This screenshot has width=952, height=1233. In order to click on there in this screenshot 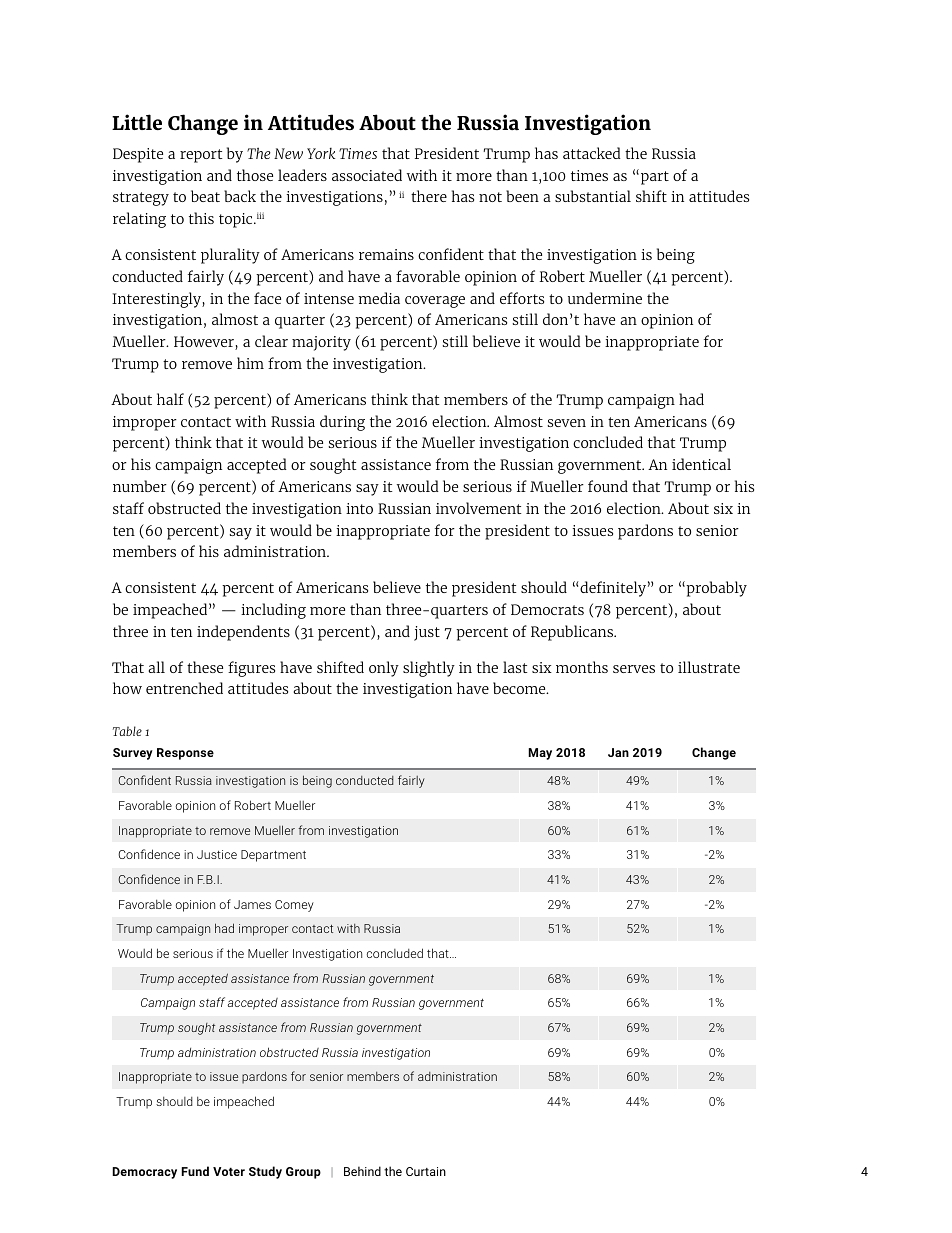, I will do `click(429, 196)`.
